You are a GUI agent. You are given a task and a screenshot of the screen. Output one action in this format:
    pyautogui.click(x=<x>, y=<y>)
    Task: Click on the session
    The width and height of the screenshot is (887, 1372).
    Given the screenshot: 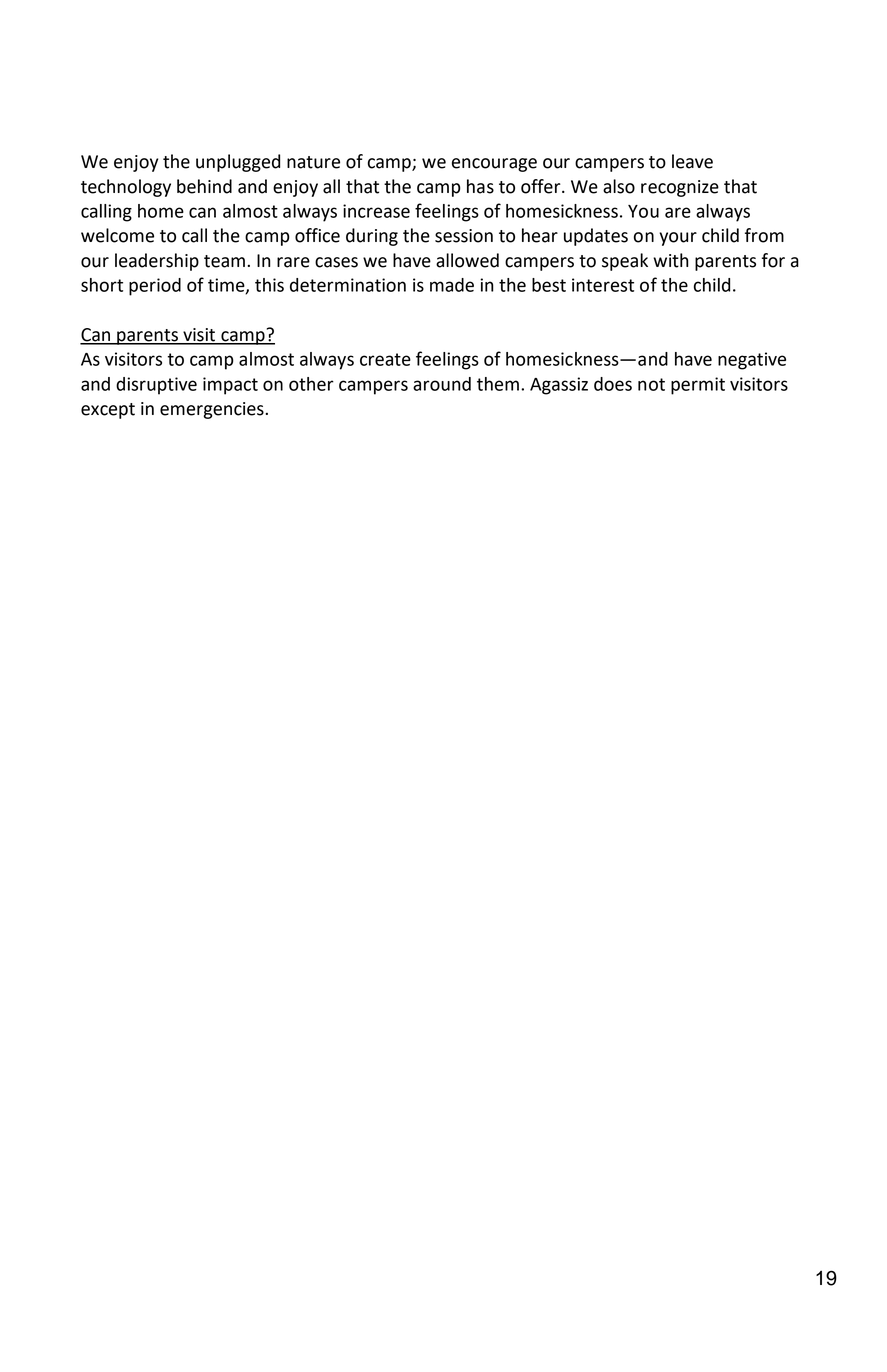 What is the action you would take?
    pyautogui.click(x=464, y=236)
